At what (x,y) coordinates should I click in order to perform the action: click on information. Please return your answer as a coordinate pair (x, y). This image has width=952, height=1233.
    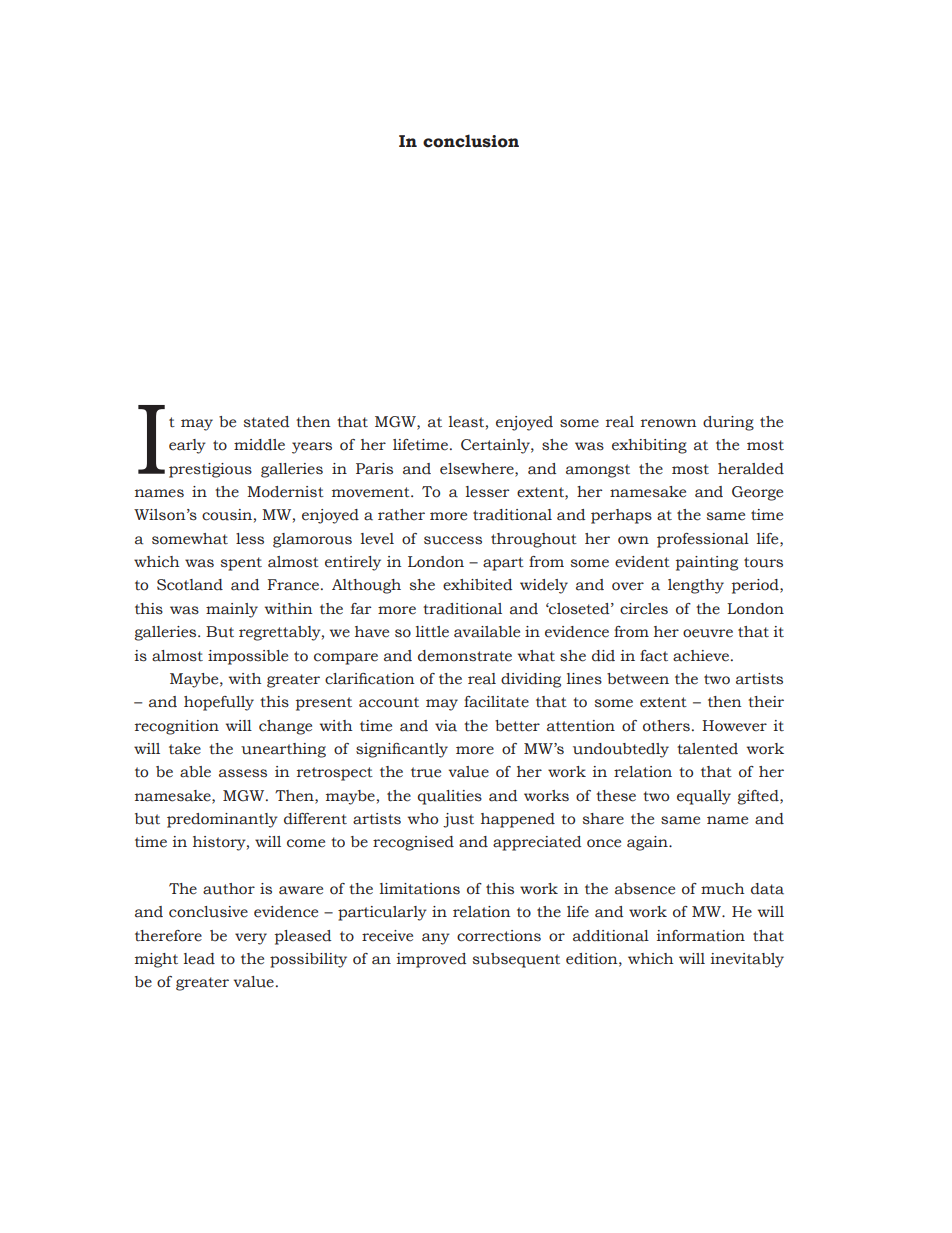
    Looking at the image, I should click on (701, 936).
